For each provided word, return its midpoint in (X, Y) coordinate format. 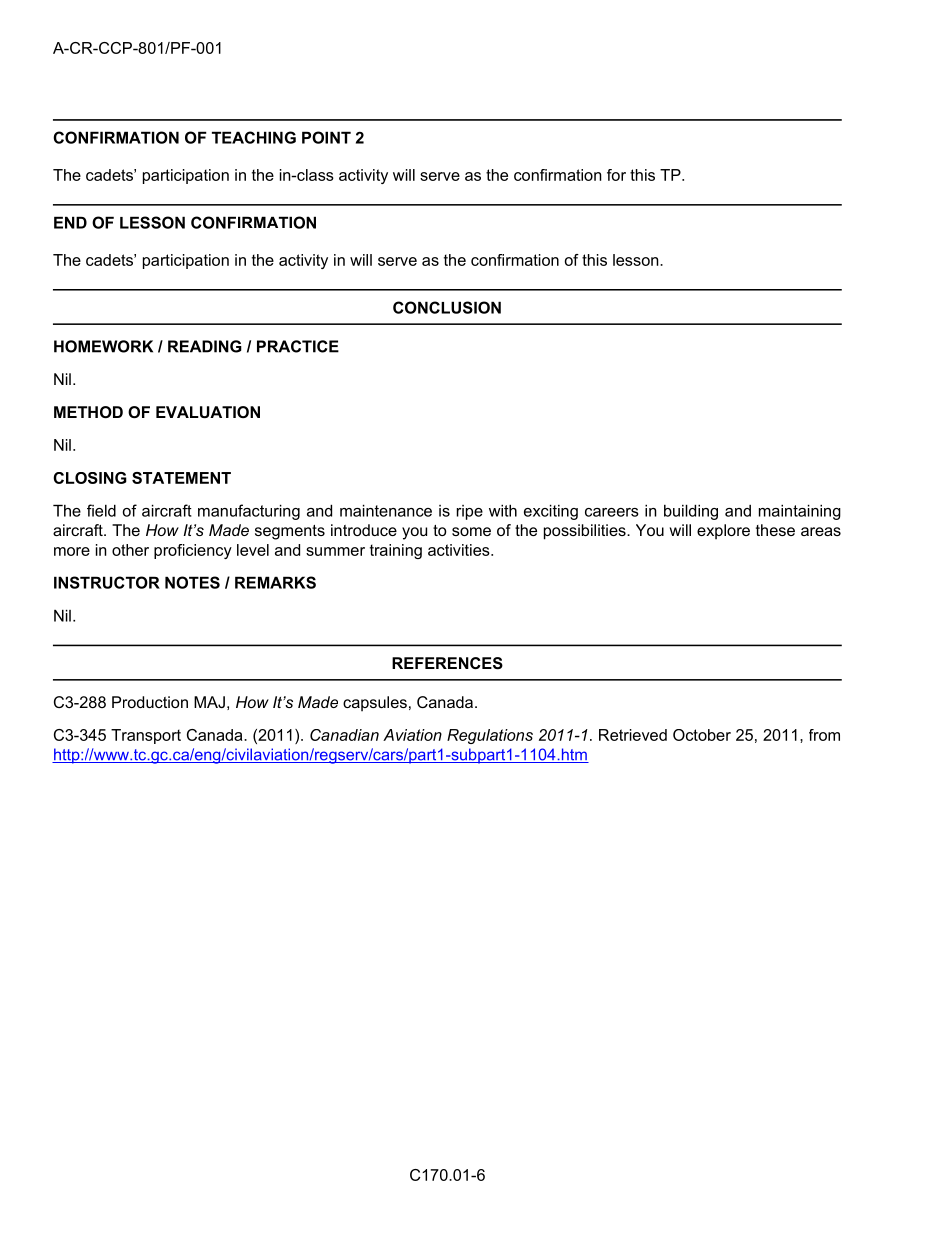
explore (723, 532)
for (616, 175)
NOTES (192, 582)
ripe (470, 512)
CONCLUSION (447, 307)
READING (205, 346)
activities (460, 550)
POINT (326, 137)
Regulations (490, 736)
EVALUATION (208, 412)
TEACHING (254, 137)
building (691, 512)
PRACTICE (298, 346)
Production (150, 702)
